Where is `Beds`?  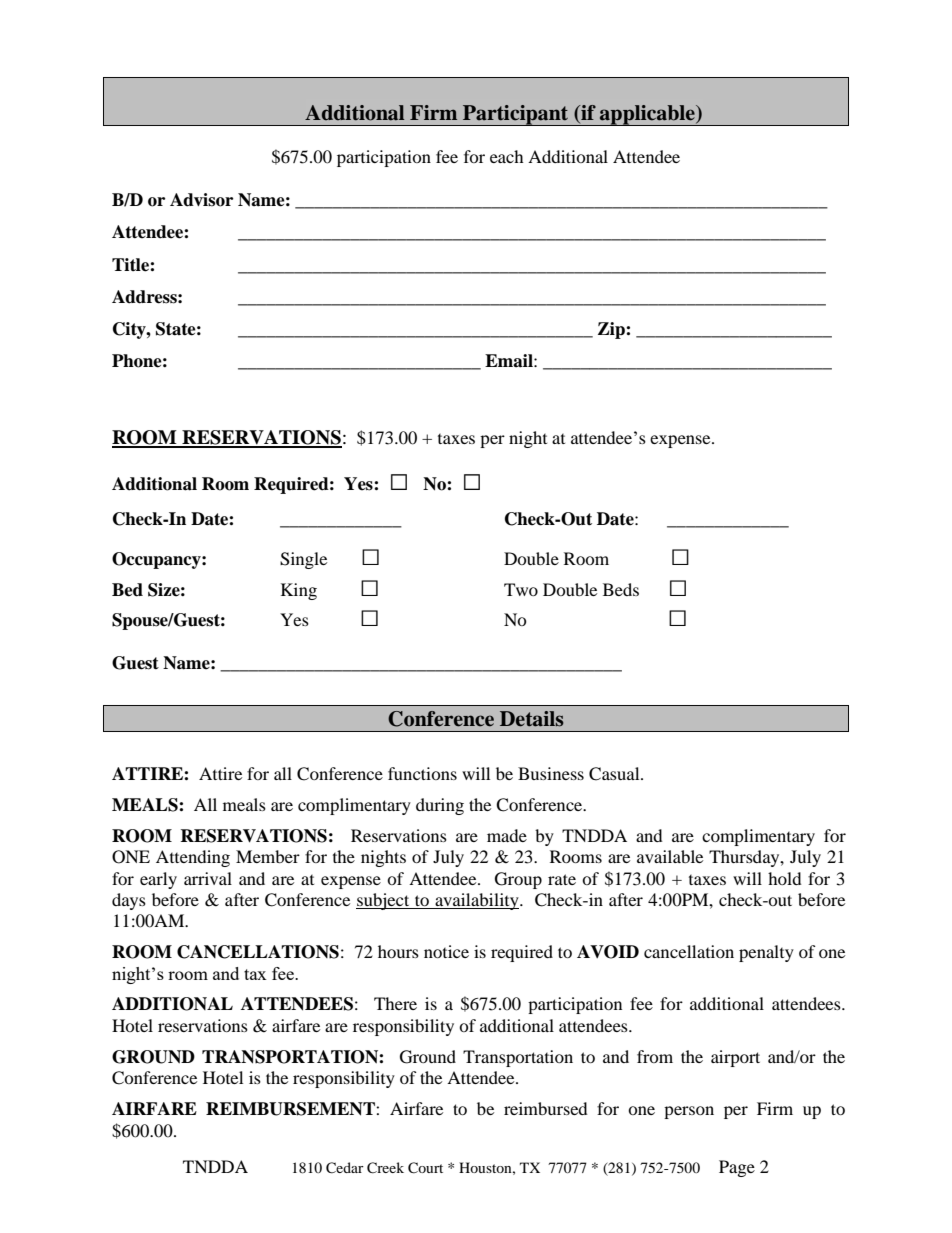 Beds is located at coordinates (621, 589).
